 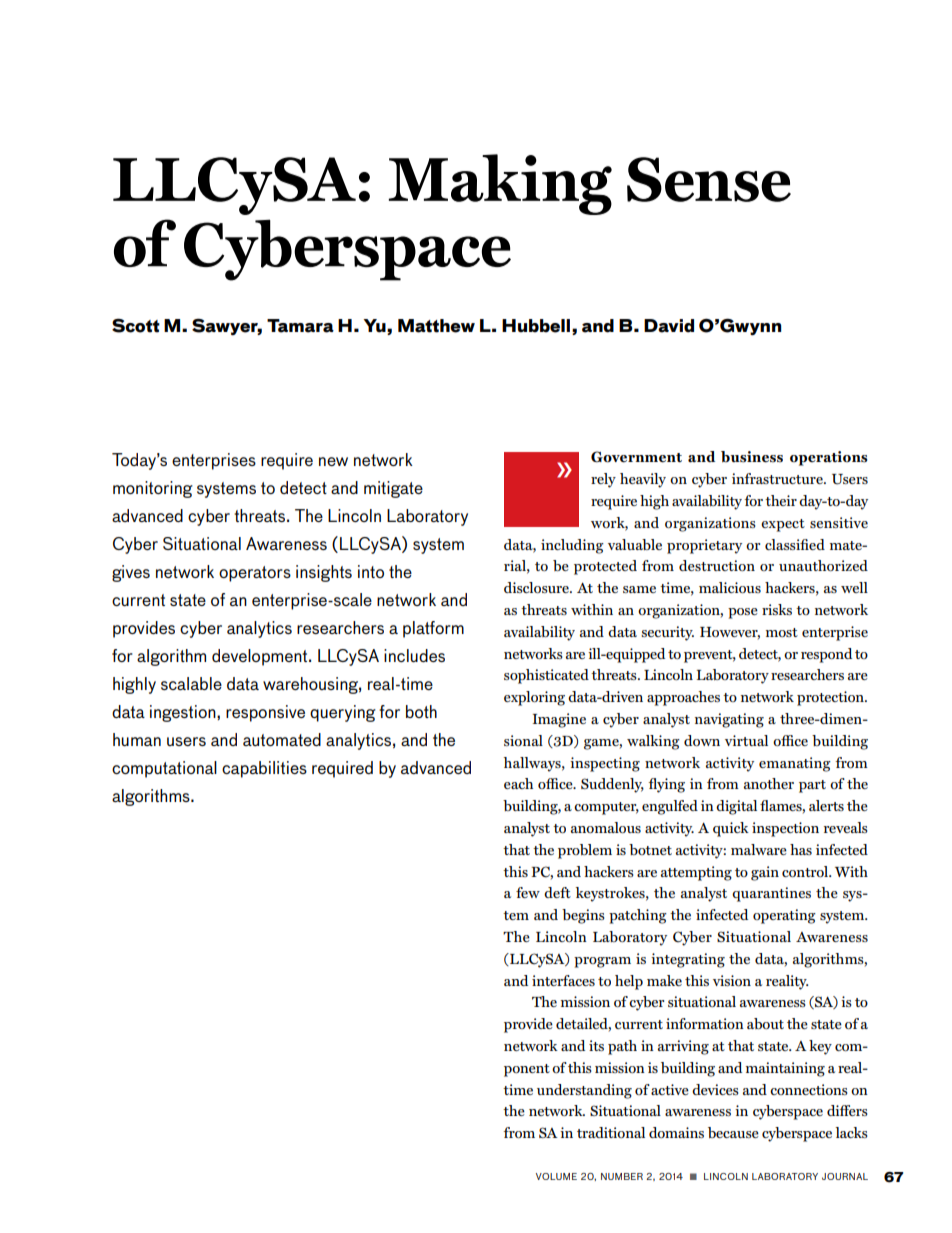 What do you see at coordinates (264, 769) in the screenshot?
I see `capabilities` at bounding box center [264, 769].
